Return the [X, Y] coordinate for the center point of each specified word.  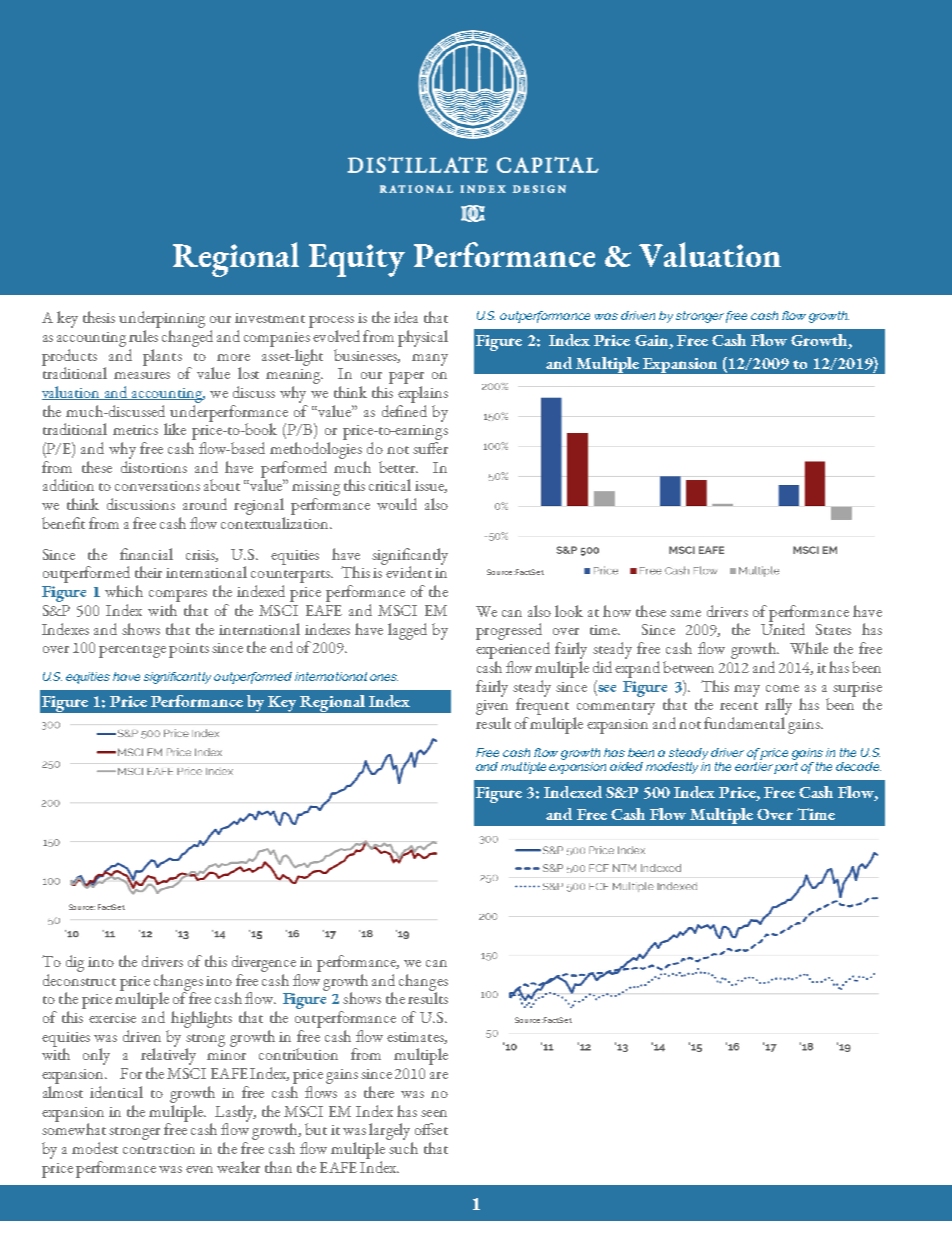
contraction [159, 1149]
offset [431, 1129]
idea [406, 317]
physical [423, 338]
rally [778, 706]
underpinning [162, 319]
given [492, 707]
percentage [132, 651]
